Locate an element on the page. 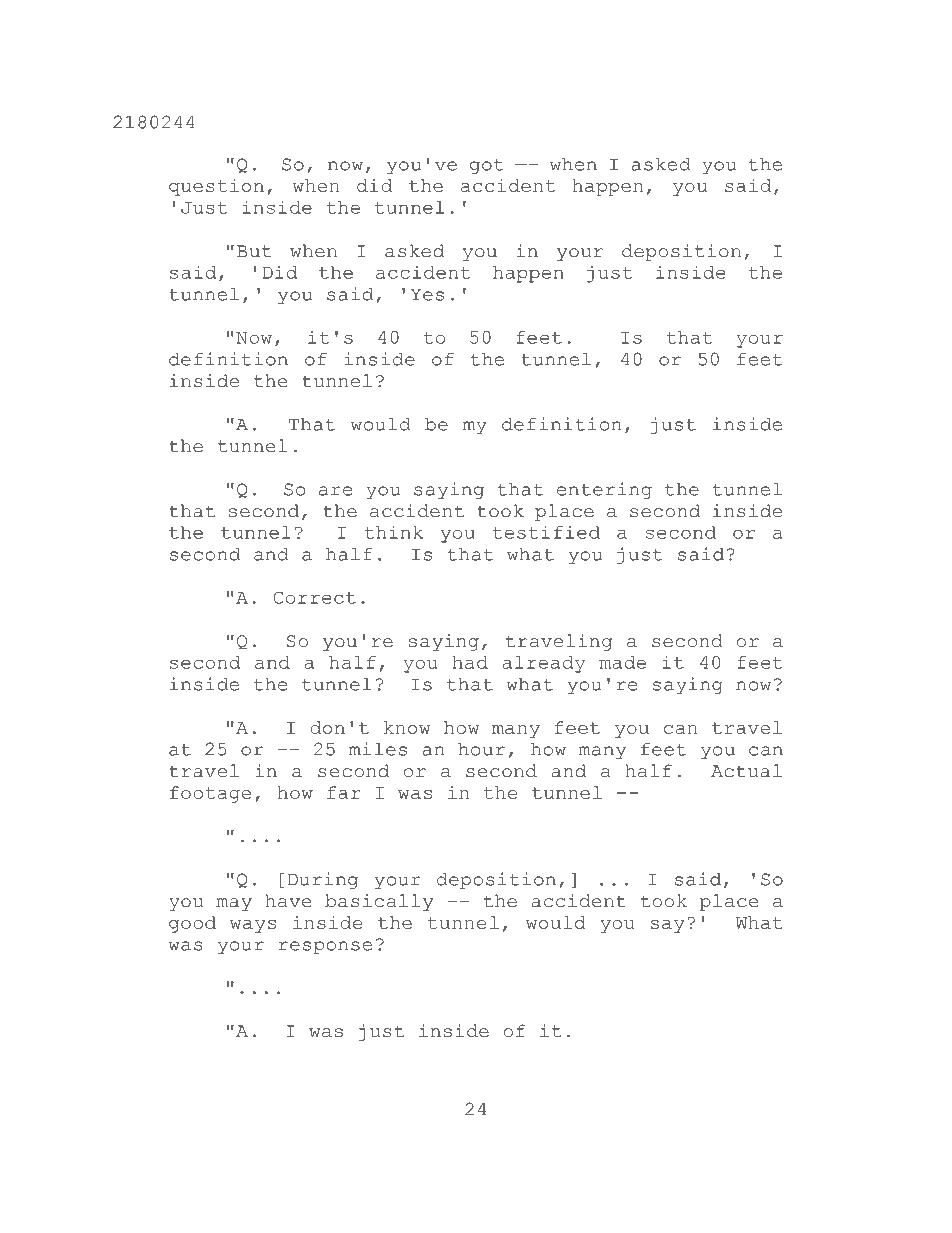  Correct is located at coordinates (314, 597).
